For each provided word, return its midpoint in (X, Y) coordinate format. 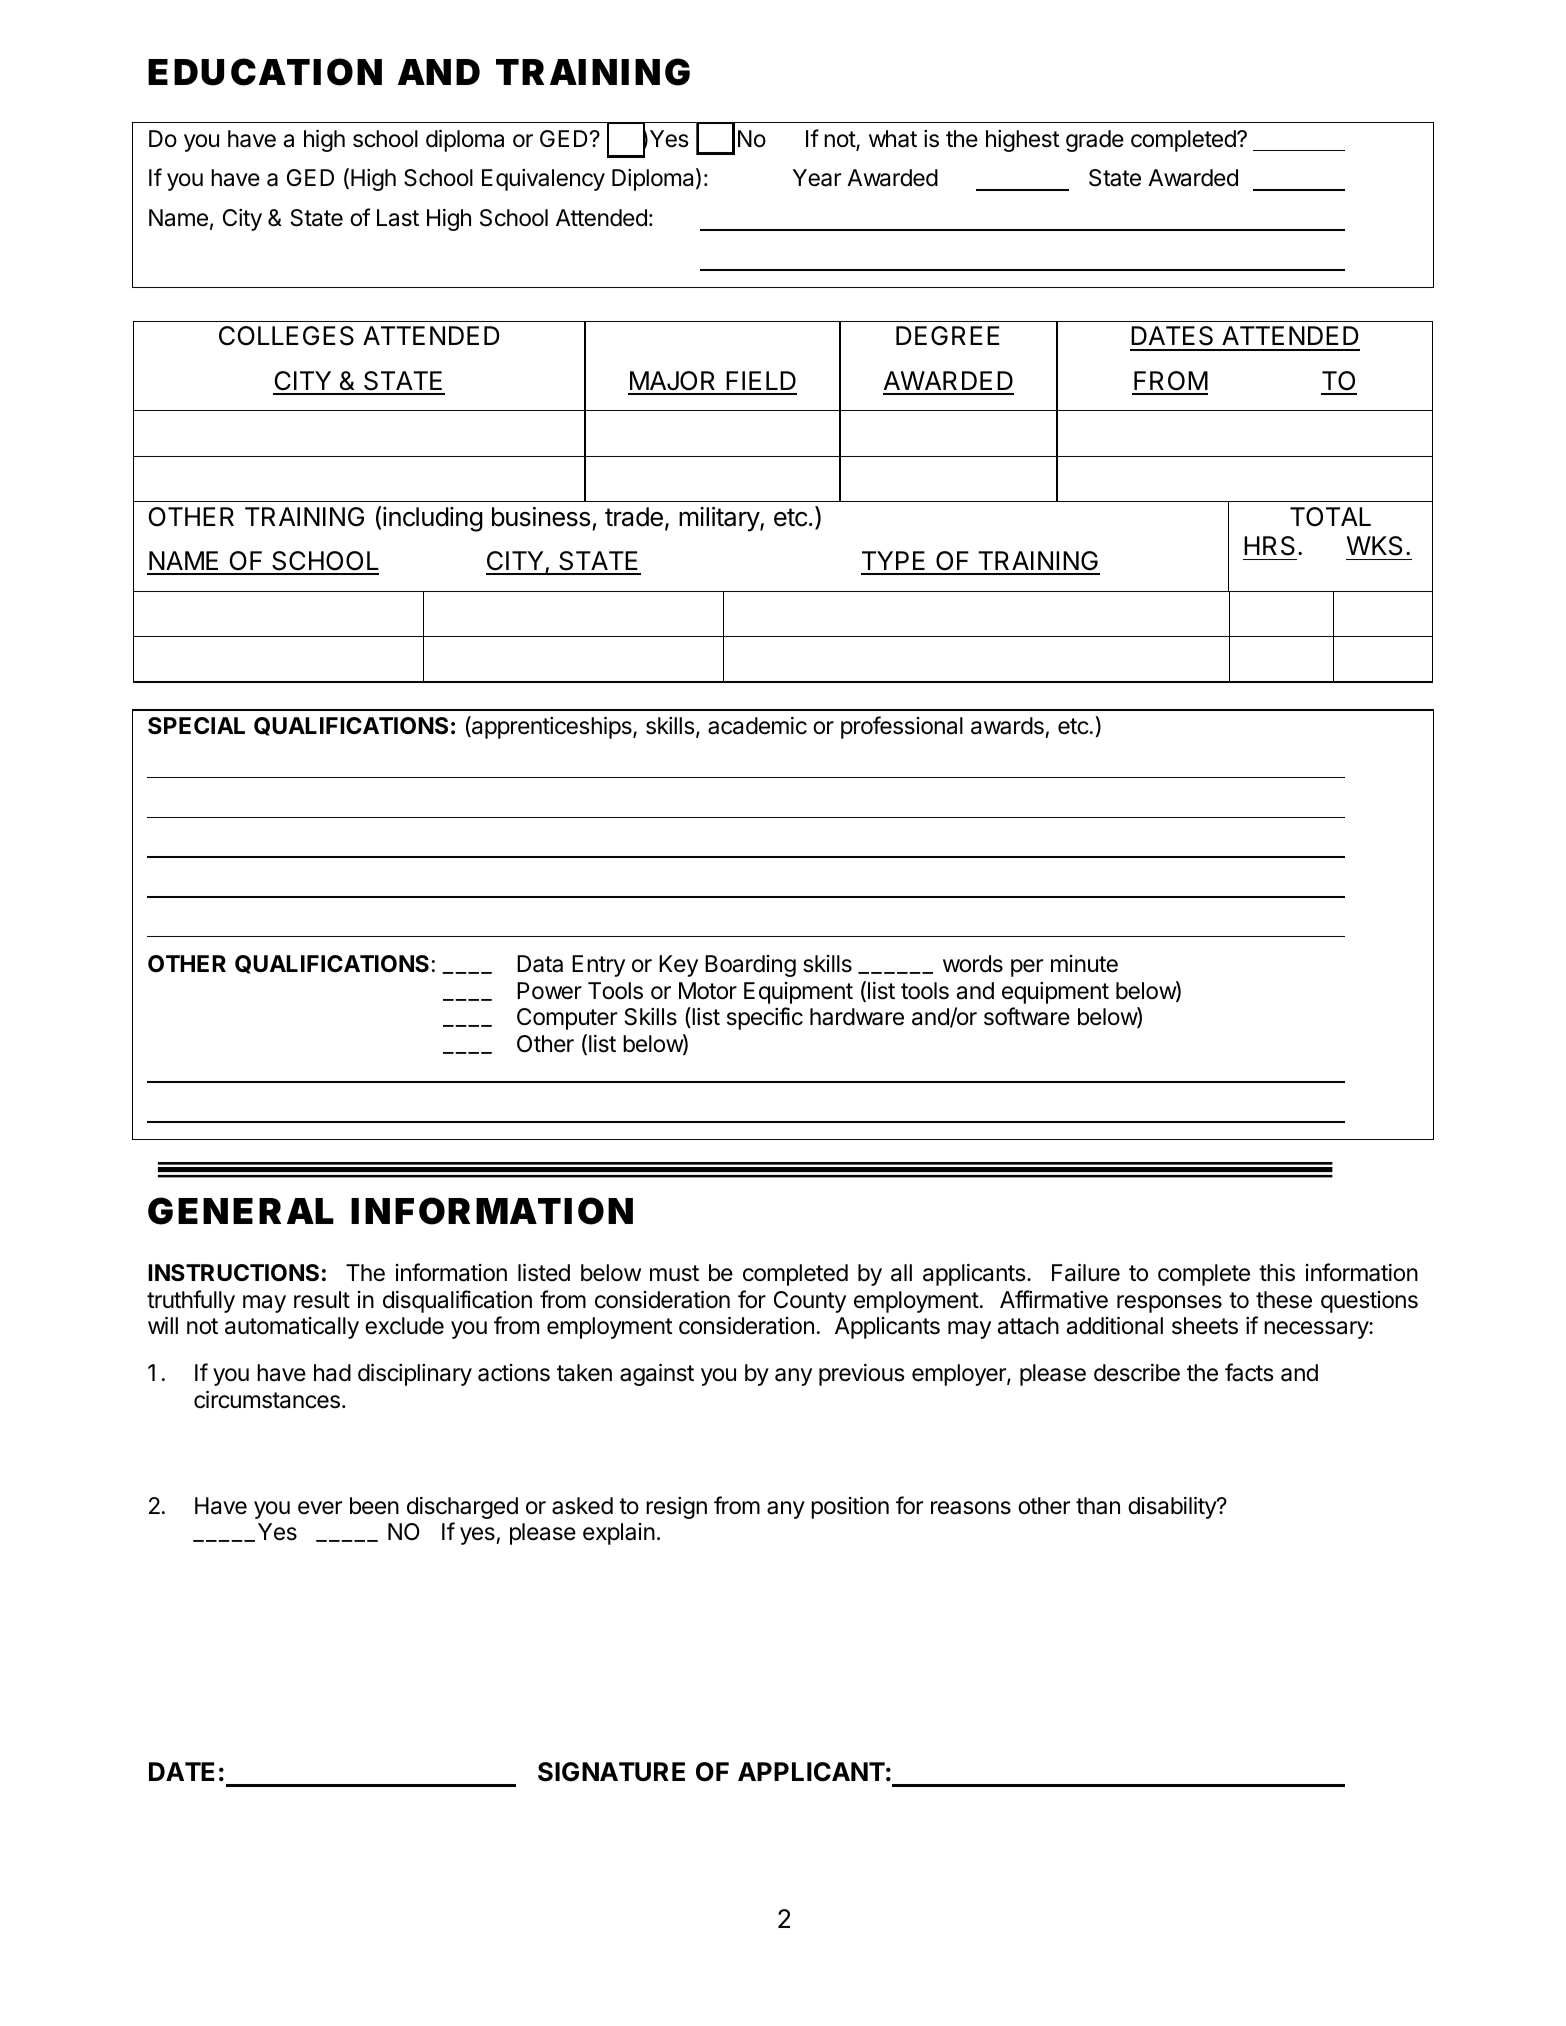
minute (1084, 964)
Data (540, 964)
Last (398, 218)
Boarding (750, 966)
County (810, 1302)
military (720, 519)
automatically (292, 1328)
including (433, 519)
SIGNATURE (611, 1772)
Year (817, 178)
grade (1095, 141)
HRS (1269, 546)
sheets (1205, 1326)
